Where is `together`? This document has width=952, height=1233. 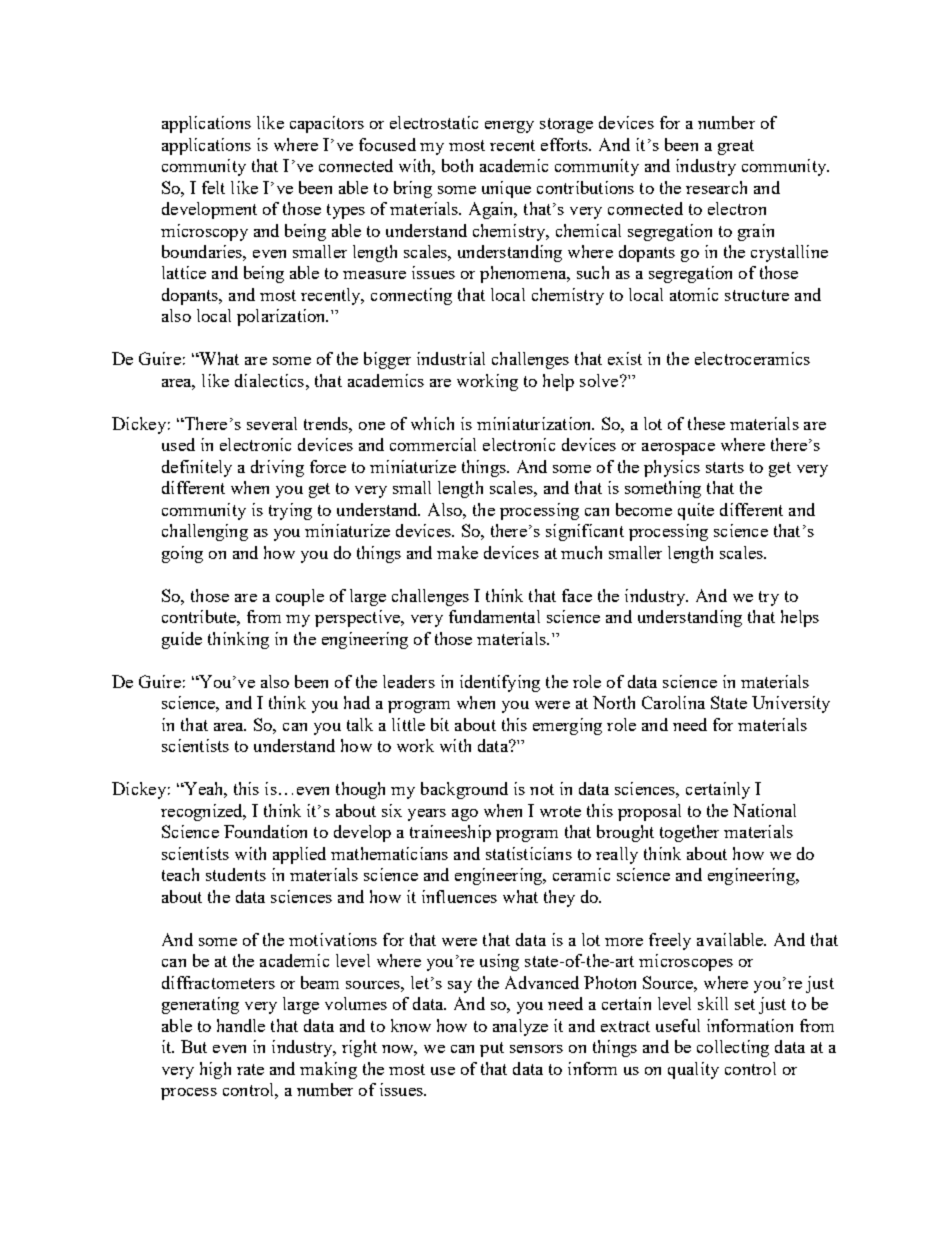
together is located at coordinates (689, 833).
